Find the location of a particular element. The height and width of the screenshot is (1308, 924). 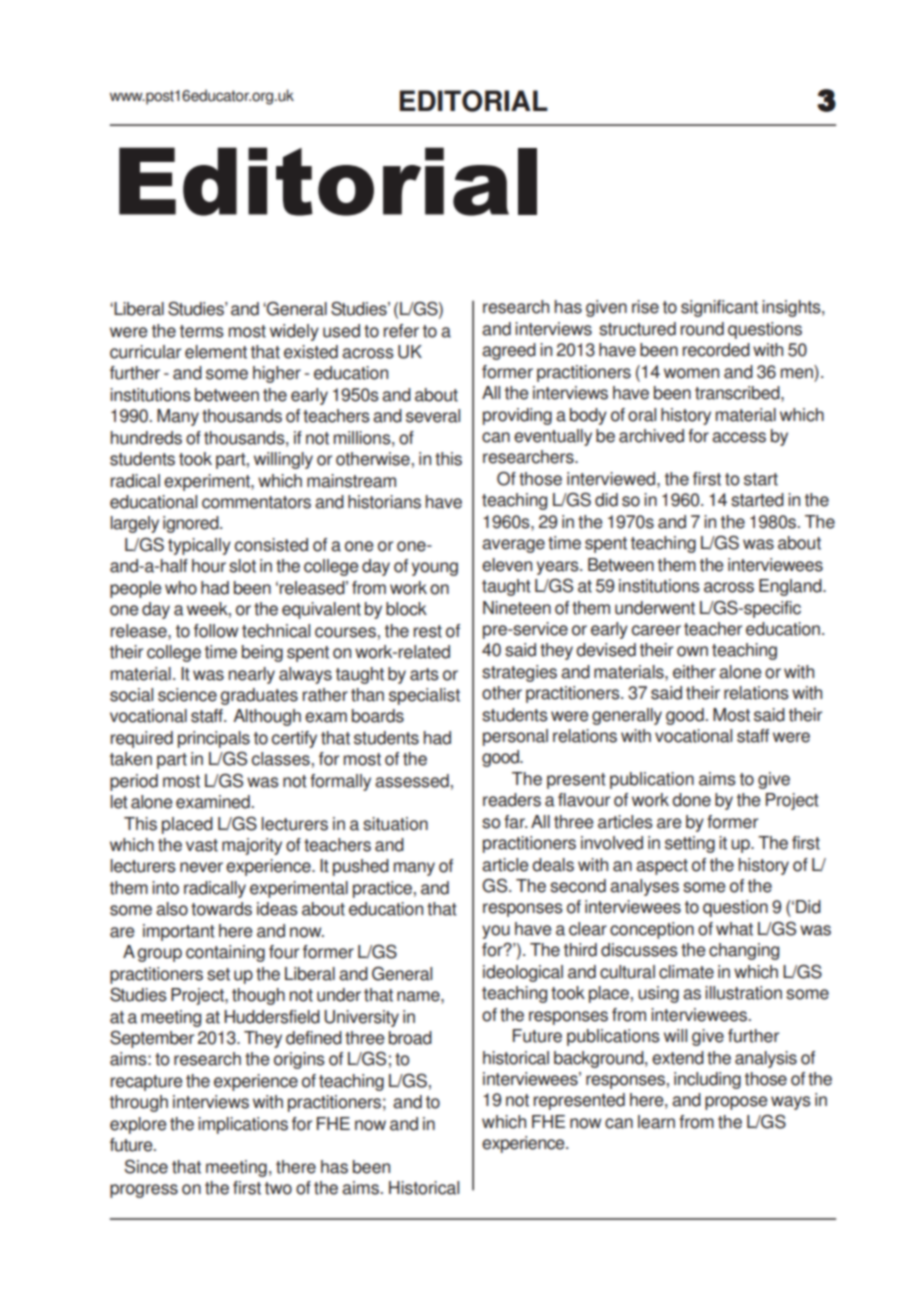

done is located at coordinates (691, 800).
